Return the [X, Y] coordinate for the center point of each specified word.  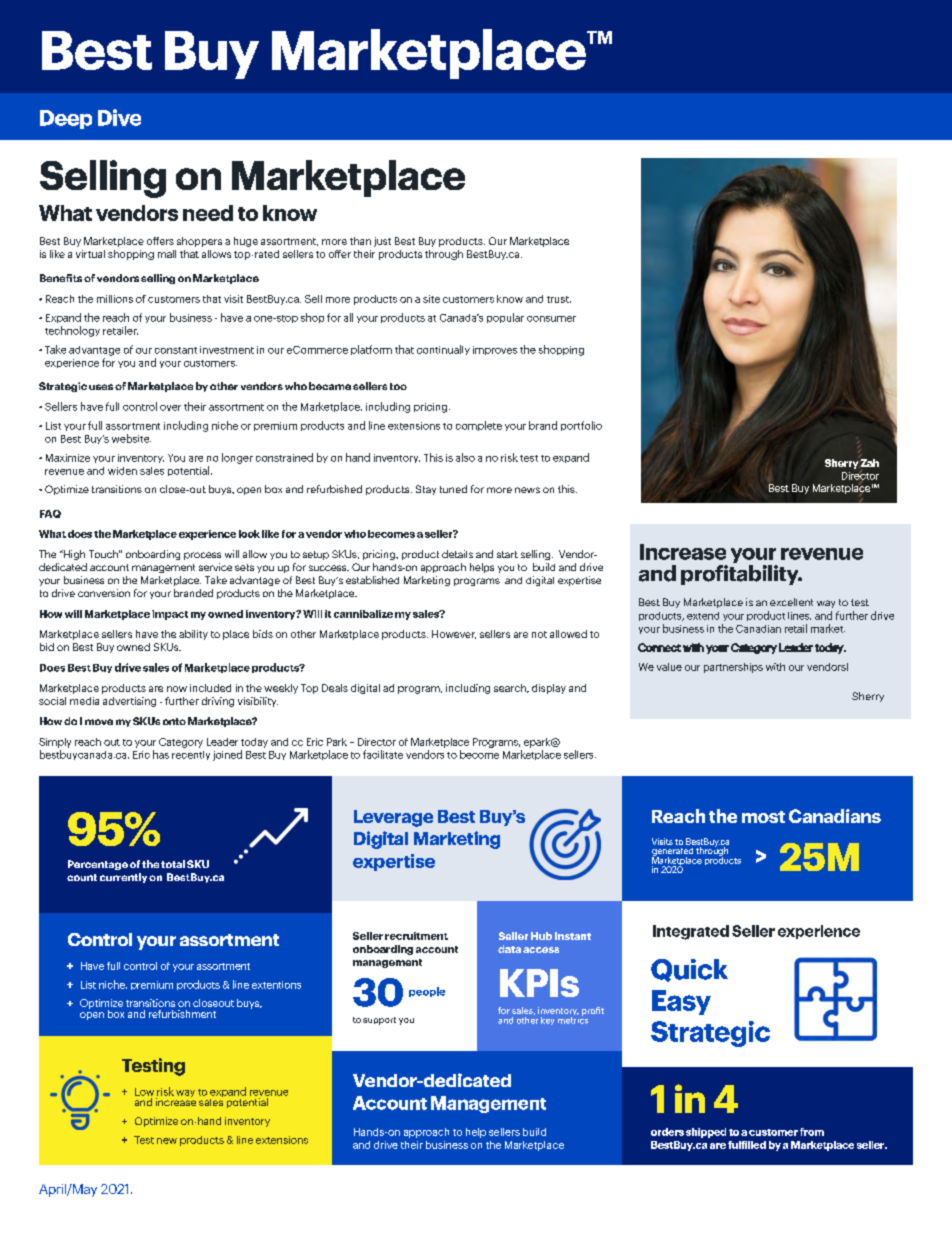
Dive [119, 117]
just [382, 242]
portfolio [581, 426]
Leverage [393, 818]
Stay [426, 490]
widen [122, 471]
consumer [551, 319]
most [763, 817]
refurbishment [182, 1014]
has [161, 754]
